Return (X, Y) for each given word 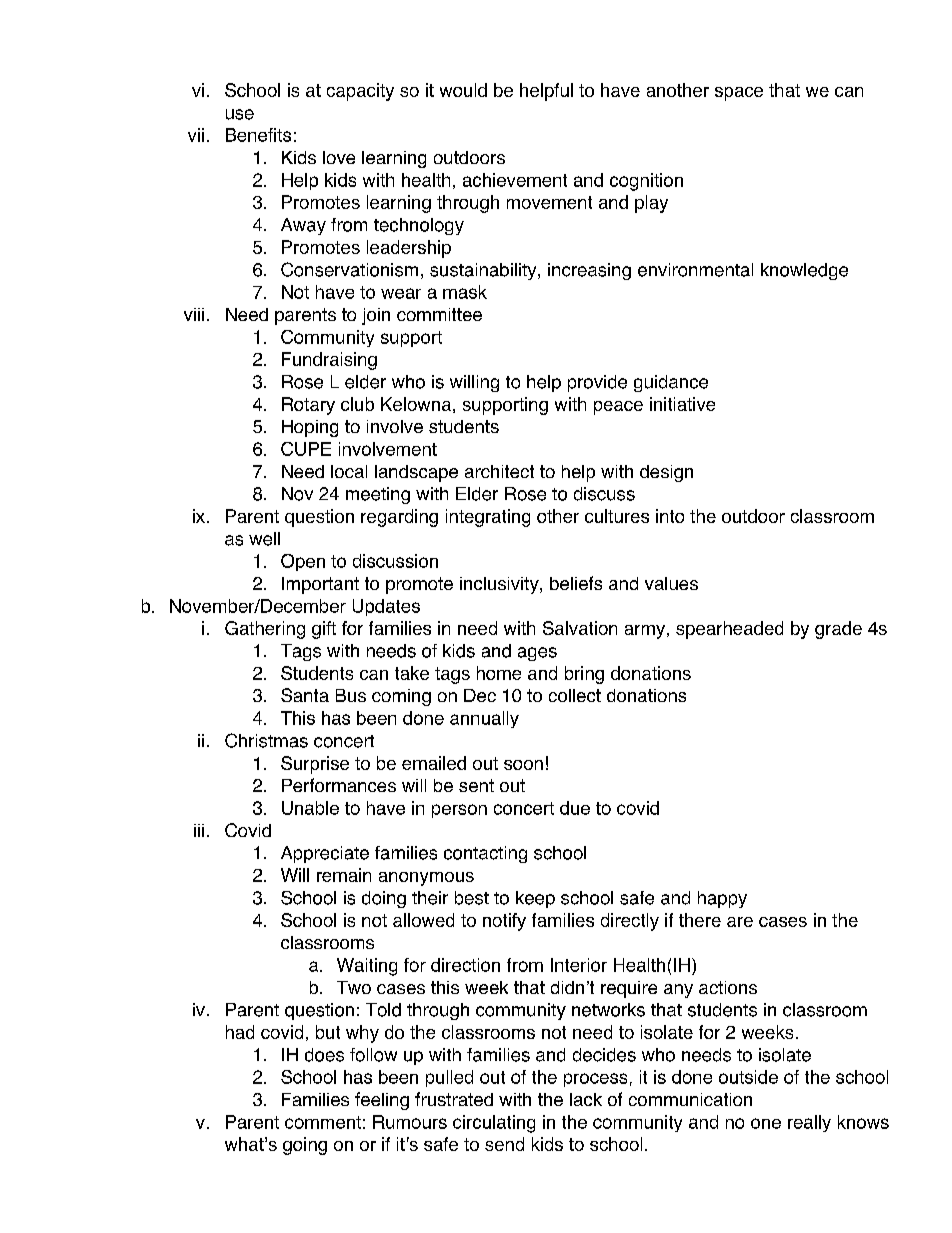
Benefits (258, 135)
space (739, 94)
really (809, 1123)
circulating (494, 1124)
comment (323, 1122)
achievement (515, 180)
